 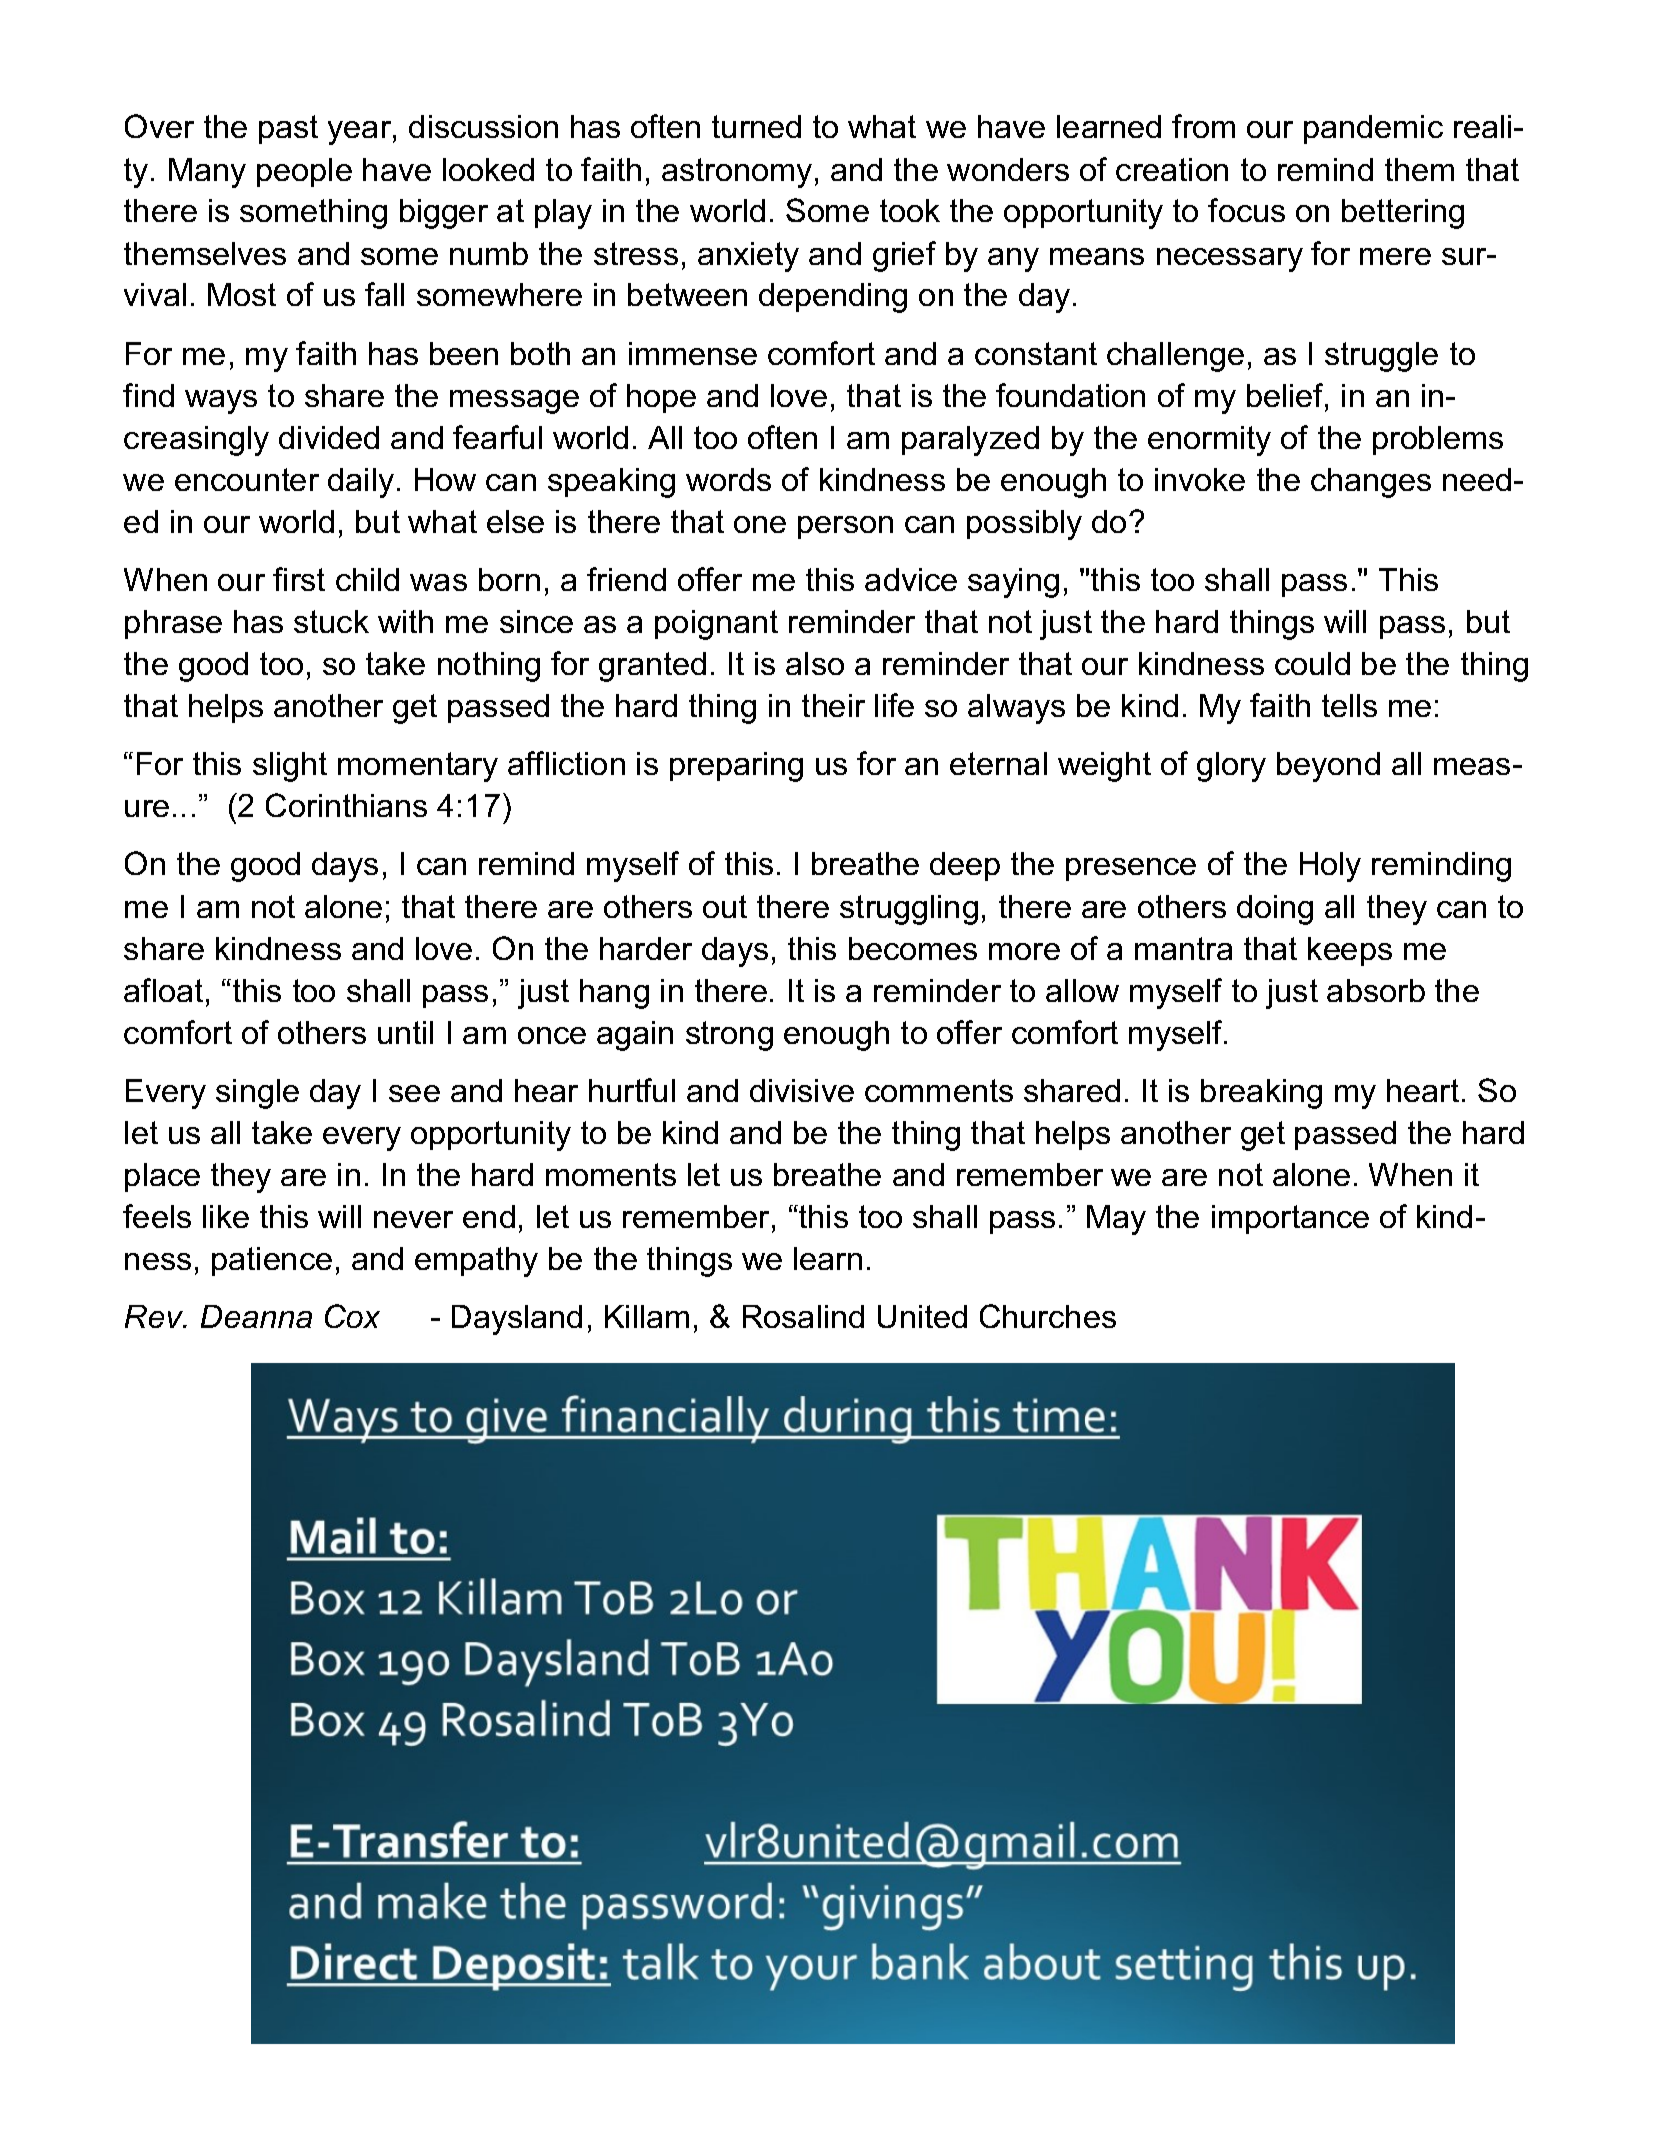 What do you see at coordinates (803, 1316) in the screenshot?
I see `Rosalind` at bounding box center [803, 1316].
